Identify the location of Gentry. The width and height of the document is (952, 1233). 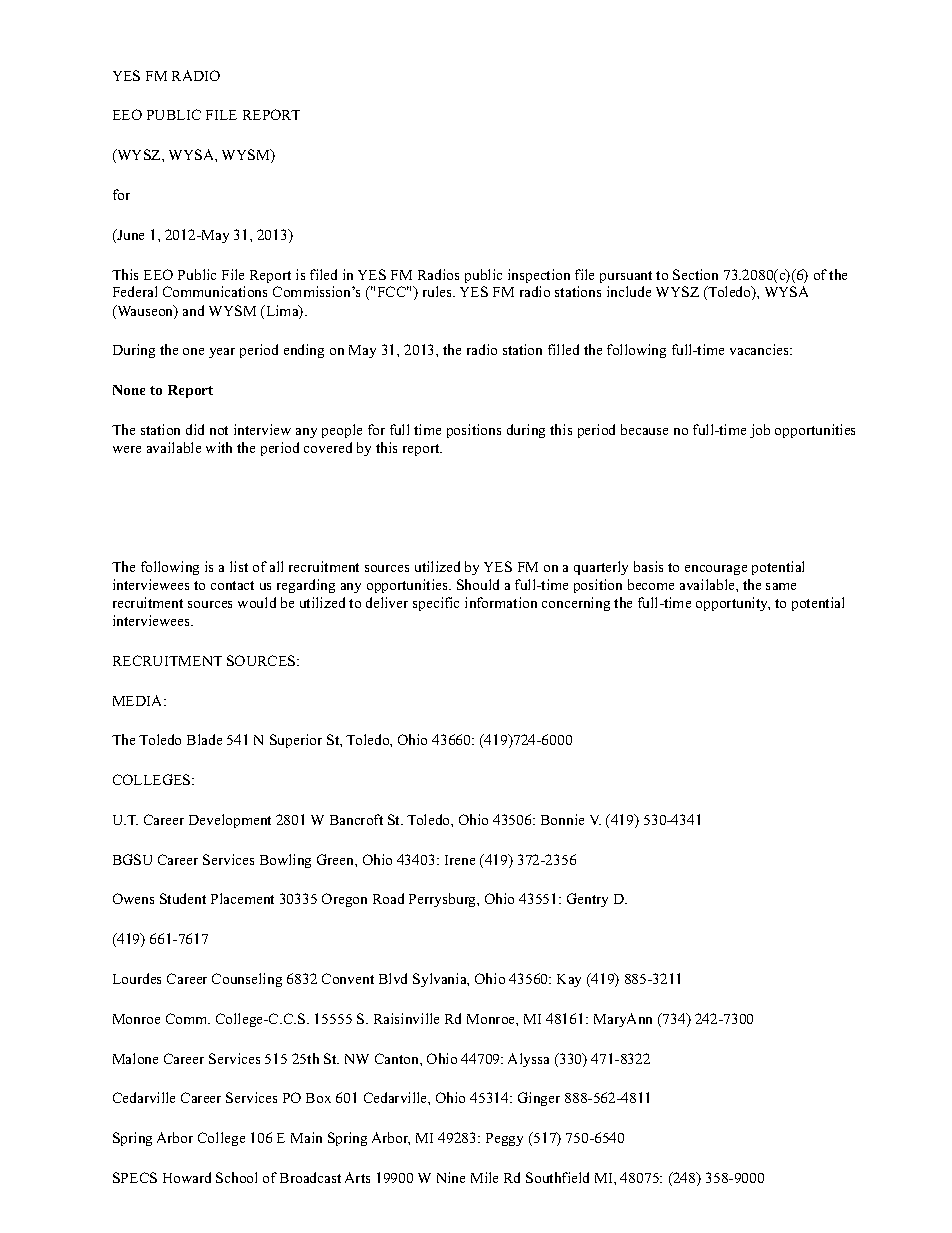
(587, 900).
